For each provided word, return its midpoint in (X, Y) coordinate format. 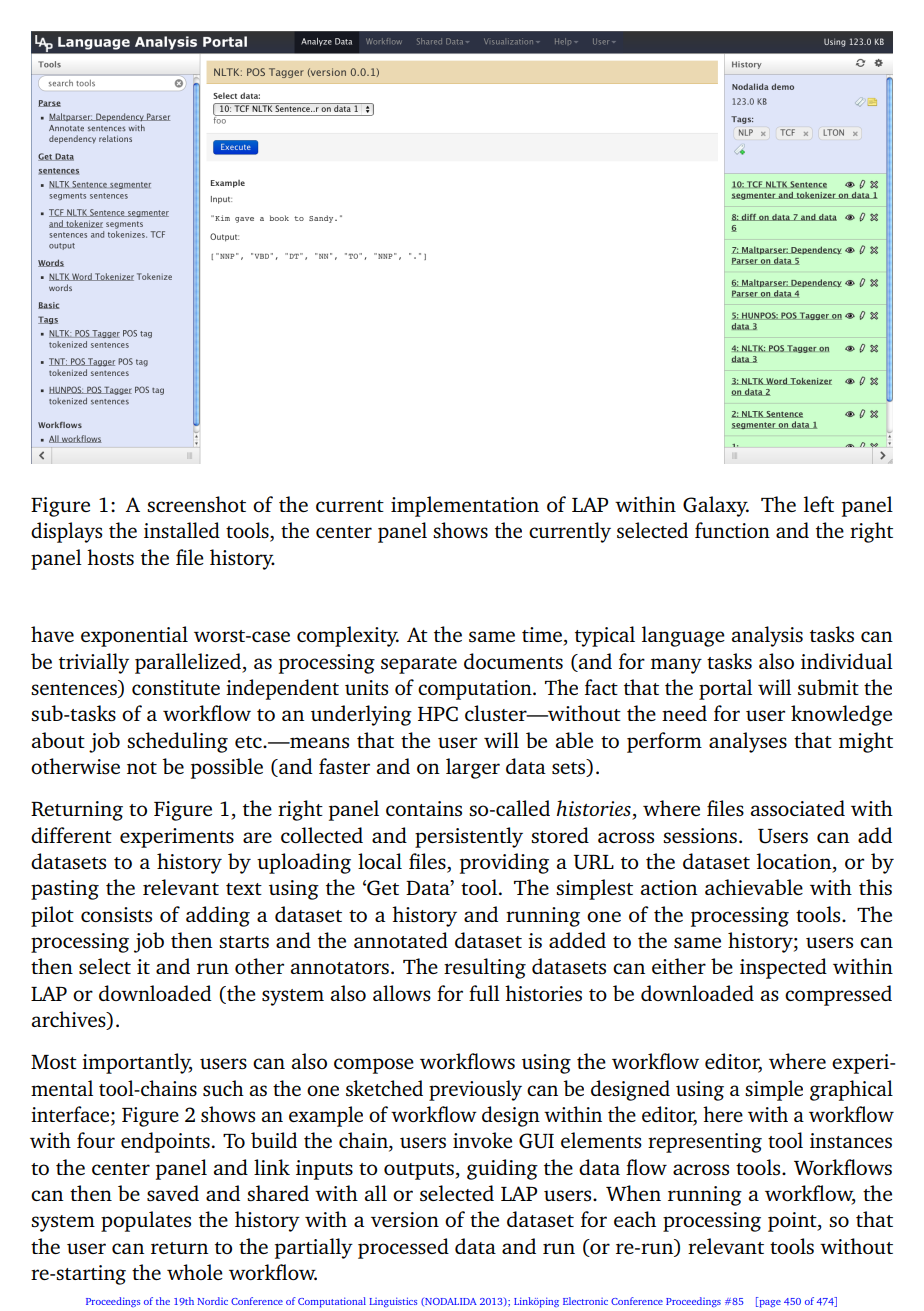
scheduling (177, 742)
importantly (137, 1063)
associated (797, 808)
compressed (838, 995)
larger (473, 768)
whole (195, 1272)
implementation (465, 506)
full (484, 993)
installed (182, 530)
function (732, 530)
